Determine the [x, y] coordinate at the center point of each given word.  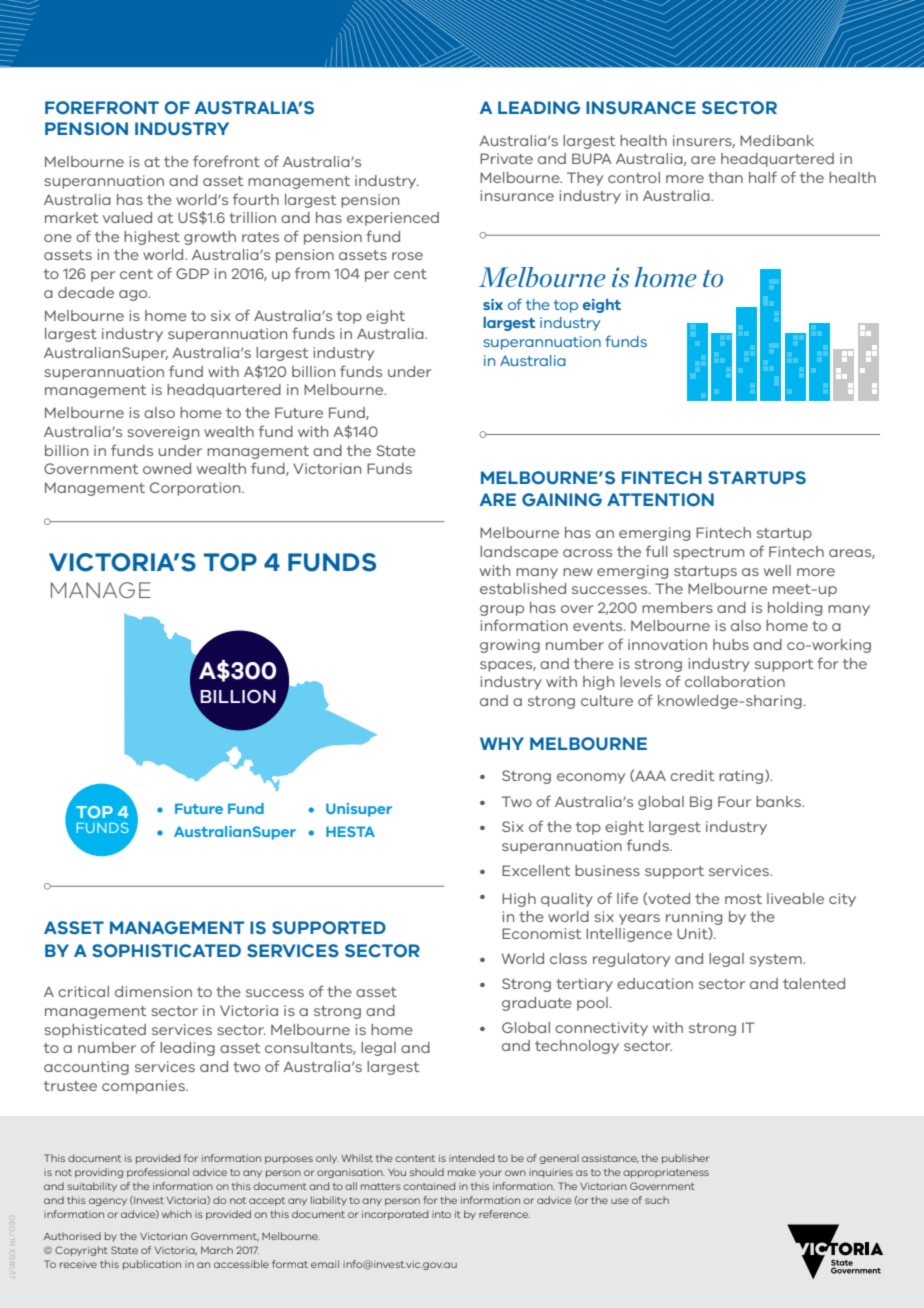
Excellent [536, 870]
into [441, 1214]
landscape [519, 553]
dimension [153, 991]
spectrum [708, 553]
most [743, 899]
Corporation [196, 489]
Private [506, 158]
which [177, 1214]
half [763, 177]
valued [127, 217]
